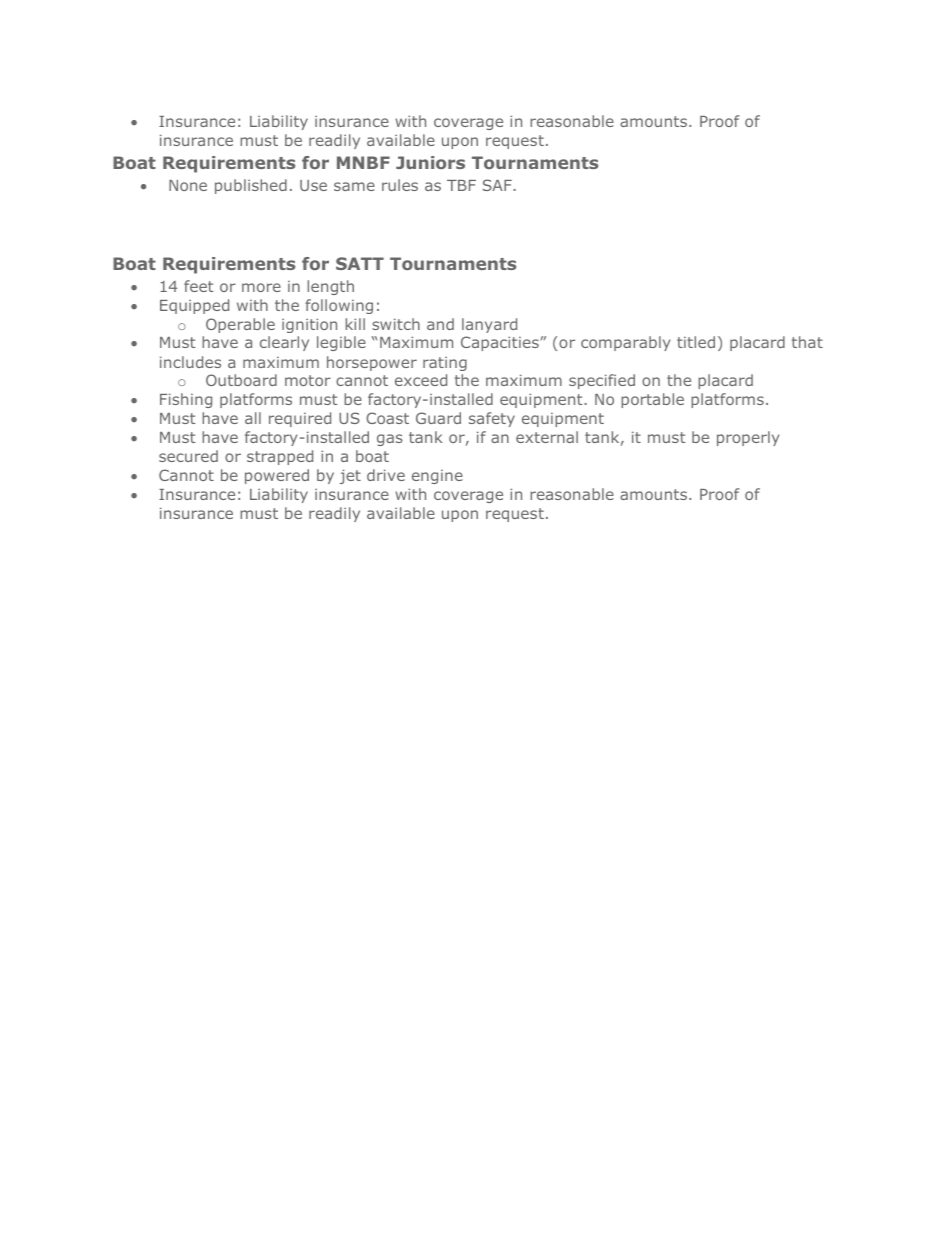  I want to click on lanyard, so click(489, 325).
